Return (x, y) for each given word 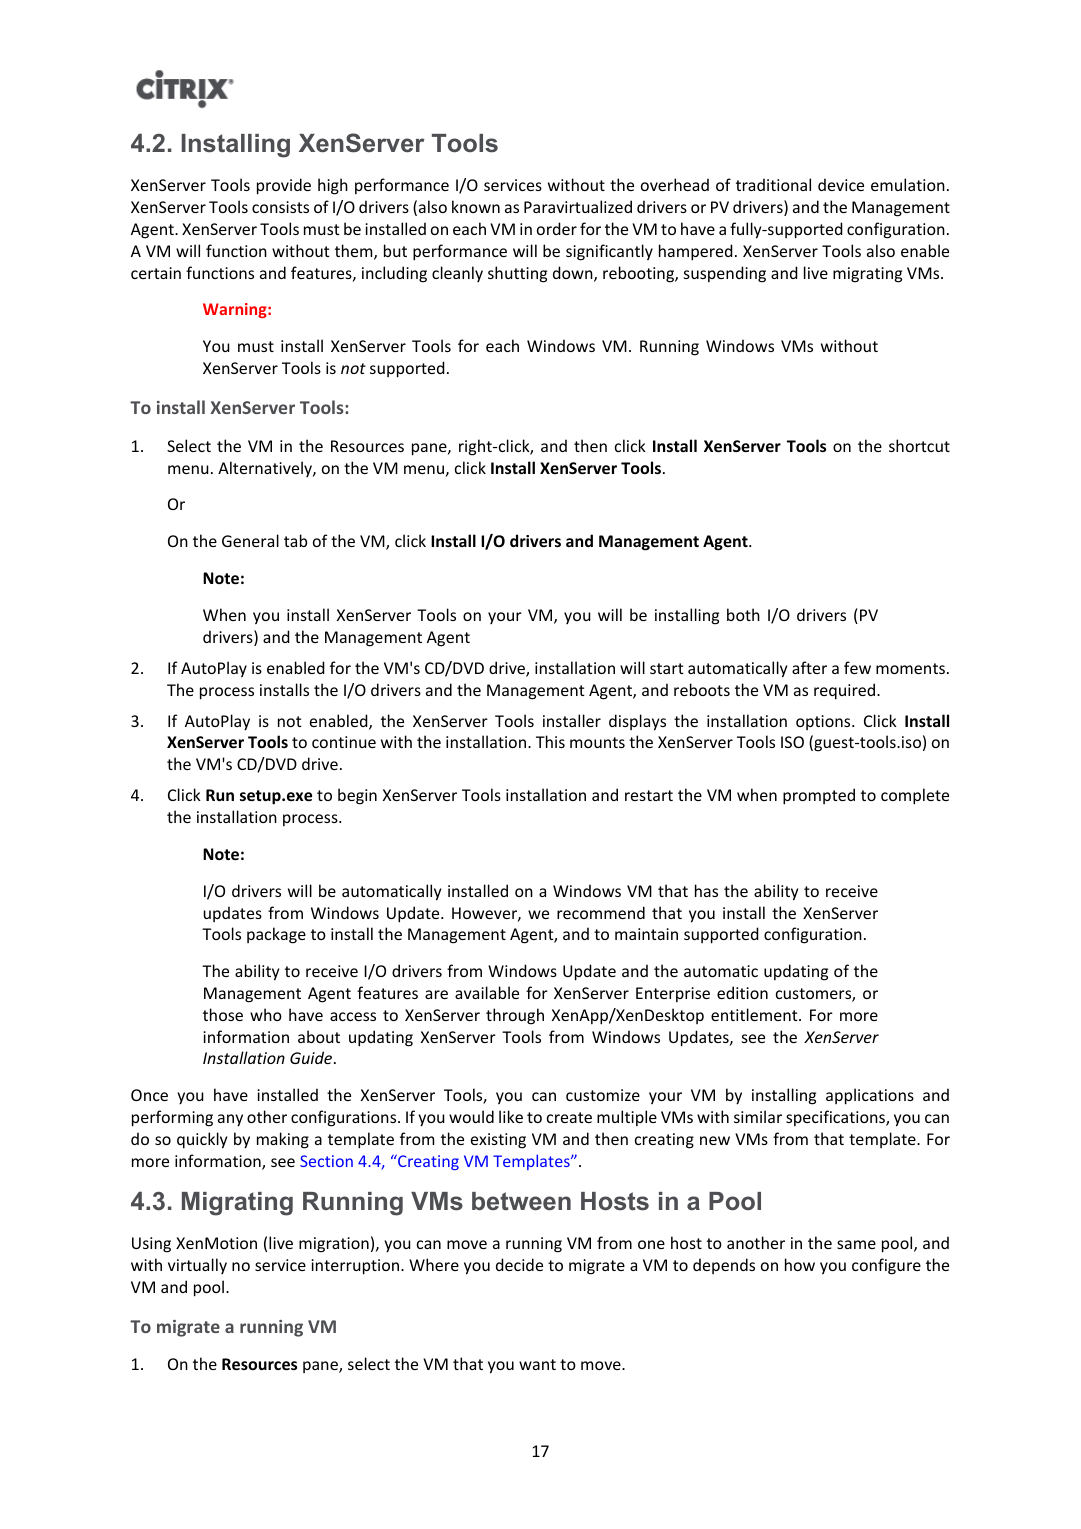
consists (280, 207)
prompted (819, 796)
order (557, 228)
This (550, 741)
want (537, 1364)
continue (344, 742)
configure (886, 1266)
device (841, 184)
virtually (197, 1266)
